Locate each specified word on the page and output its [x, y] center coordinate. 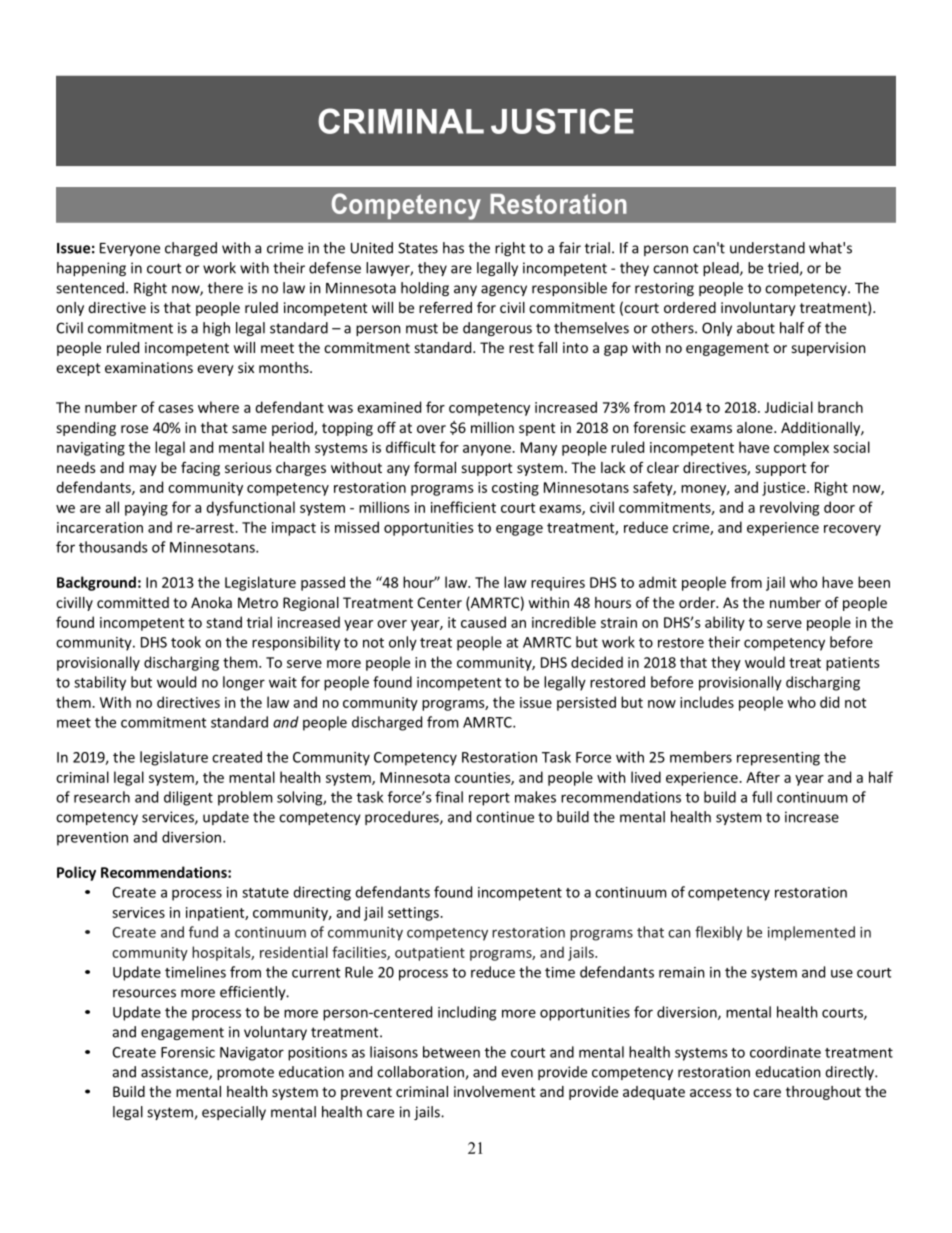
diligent [188, 798]
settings [414, 914]
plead [722, 269]
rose [134, 429]
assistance [175, 1073]
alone [756, 427]
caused [483, 622]
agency [504, 290]
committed [133, 602]
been [874, 582]
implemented [811, 933]
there [225, 288]
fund [203, 932]
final [449, 797]
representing [778, 759]
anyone [488, 450]
